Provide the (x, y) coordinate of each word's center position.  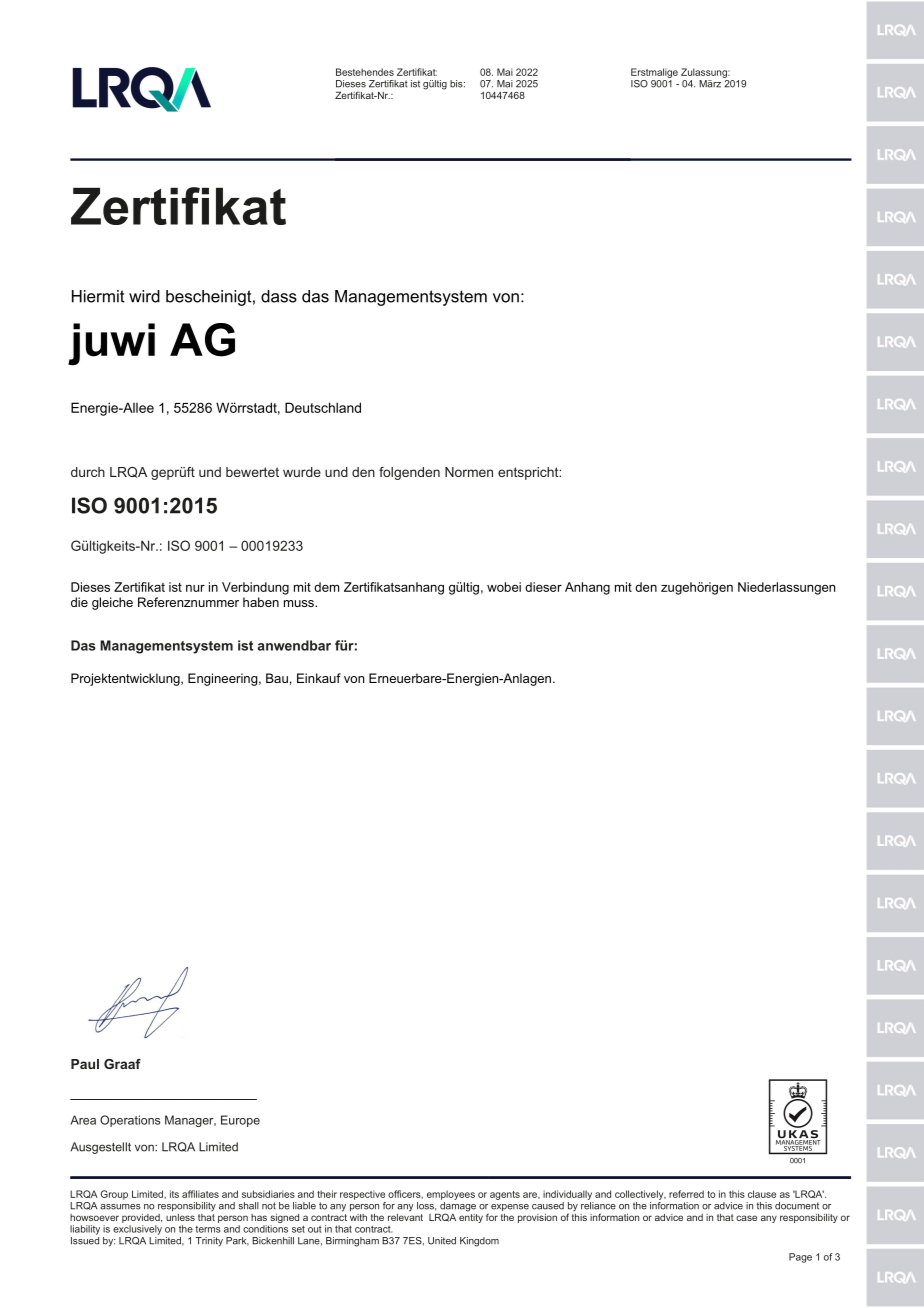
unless (180, 1217)
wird (144, 296)
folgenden (409, 473)
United (442, 1241)
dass (279, 296)
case (746, 1218)
